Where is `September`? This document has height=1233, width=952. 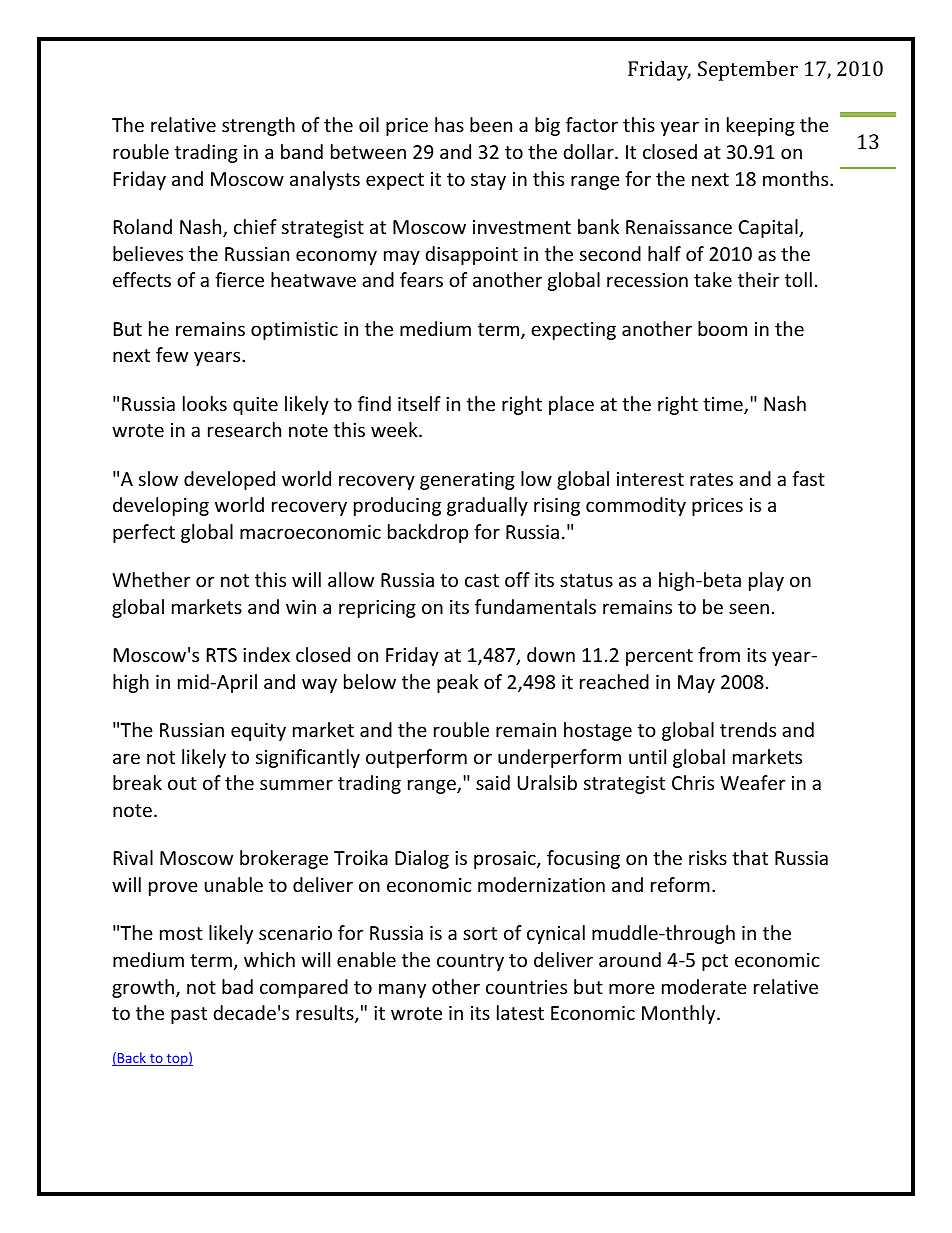
September is located at coordinates (748, 71).
